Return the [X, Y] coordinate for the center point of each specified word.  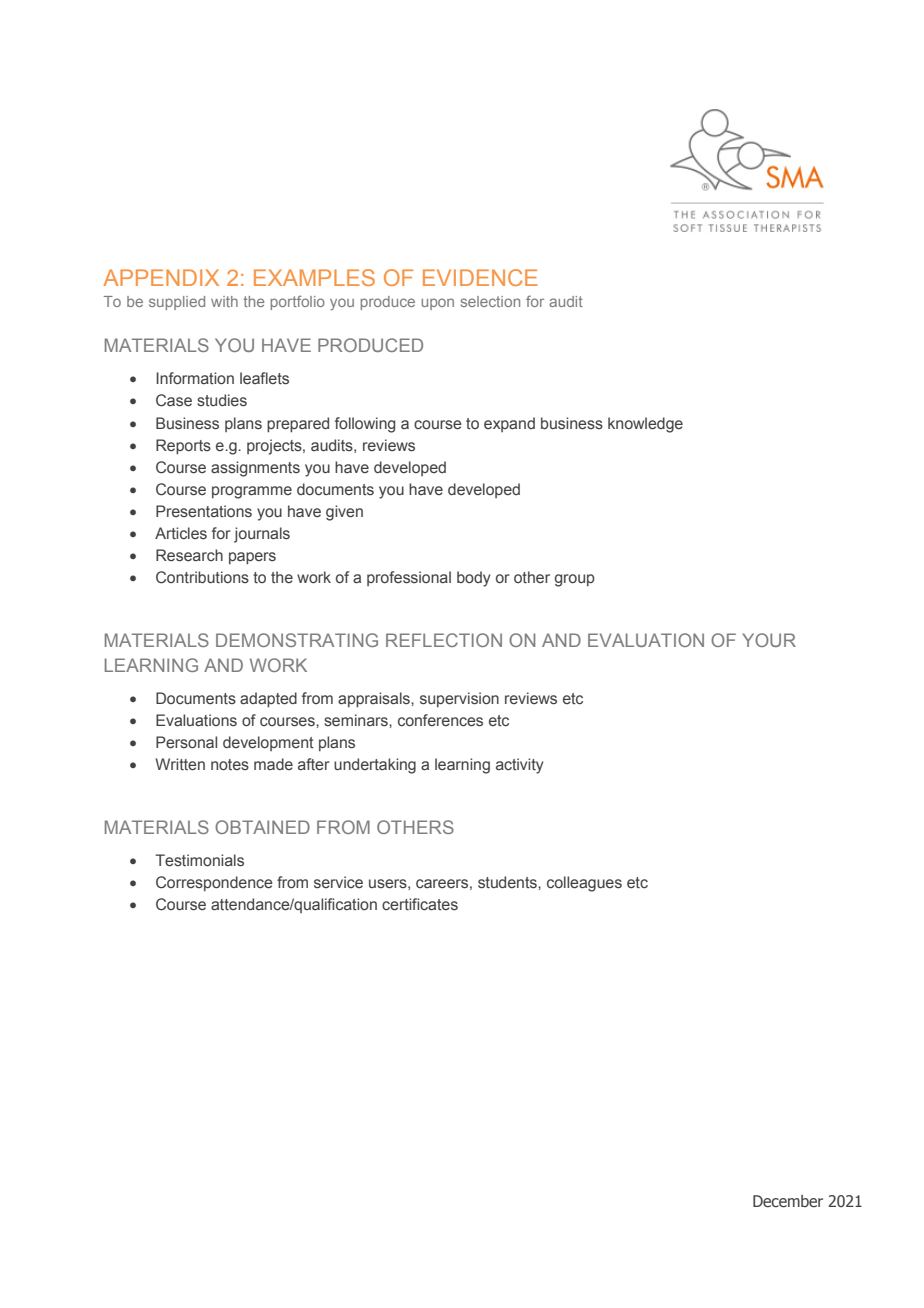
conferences [440, 720]
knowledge [645, 425]
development [268, 743]
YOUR [769, 640]
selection [490, 301]
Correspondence [214, 883]
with [224, 301]
